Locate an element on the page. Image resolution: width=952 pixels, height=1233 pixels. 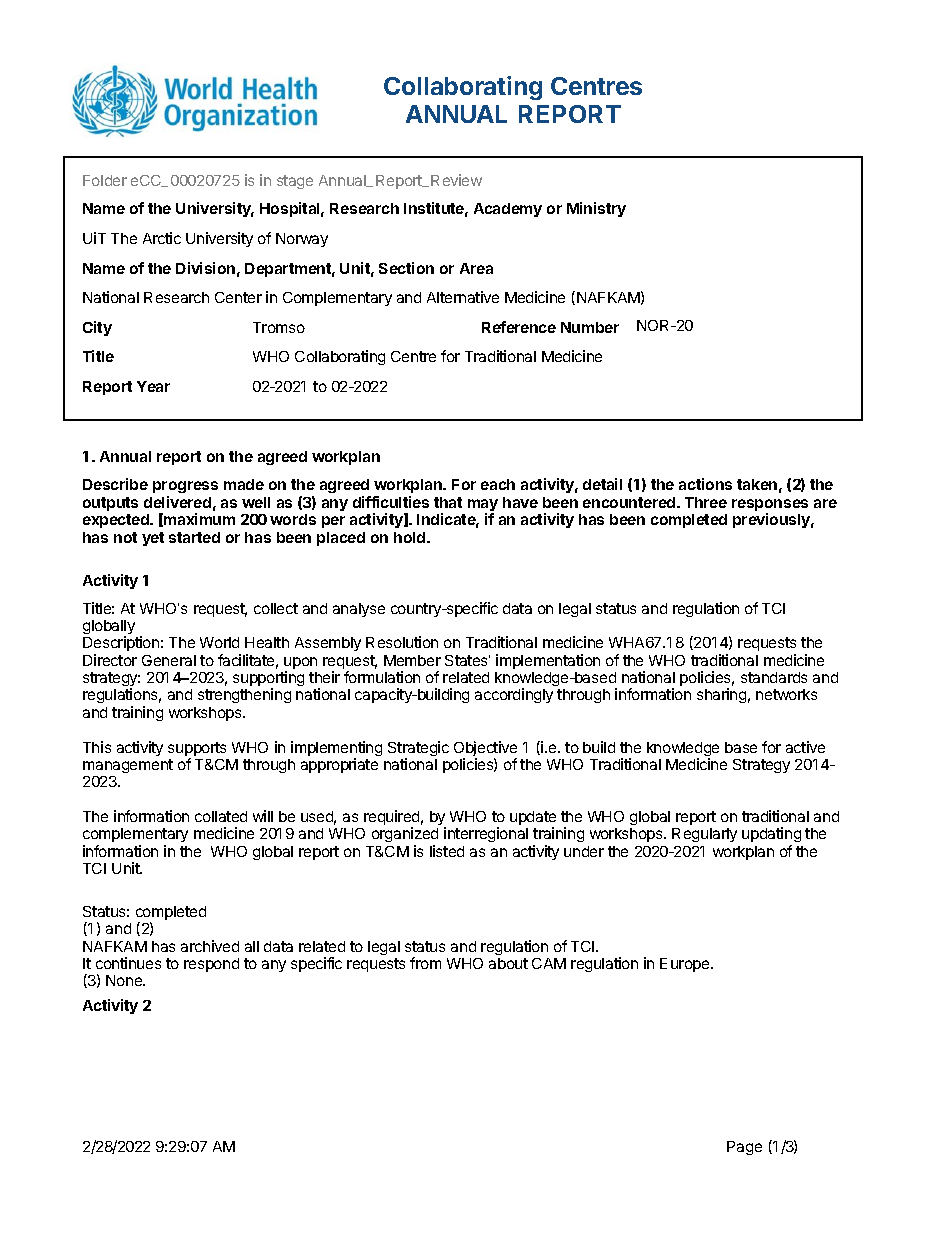
standards is located at coordinates (774, 677).
